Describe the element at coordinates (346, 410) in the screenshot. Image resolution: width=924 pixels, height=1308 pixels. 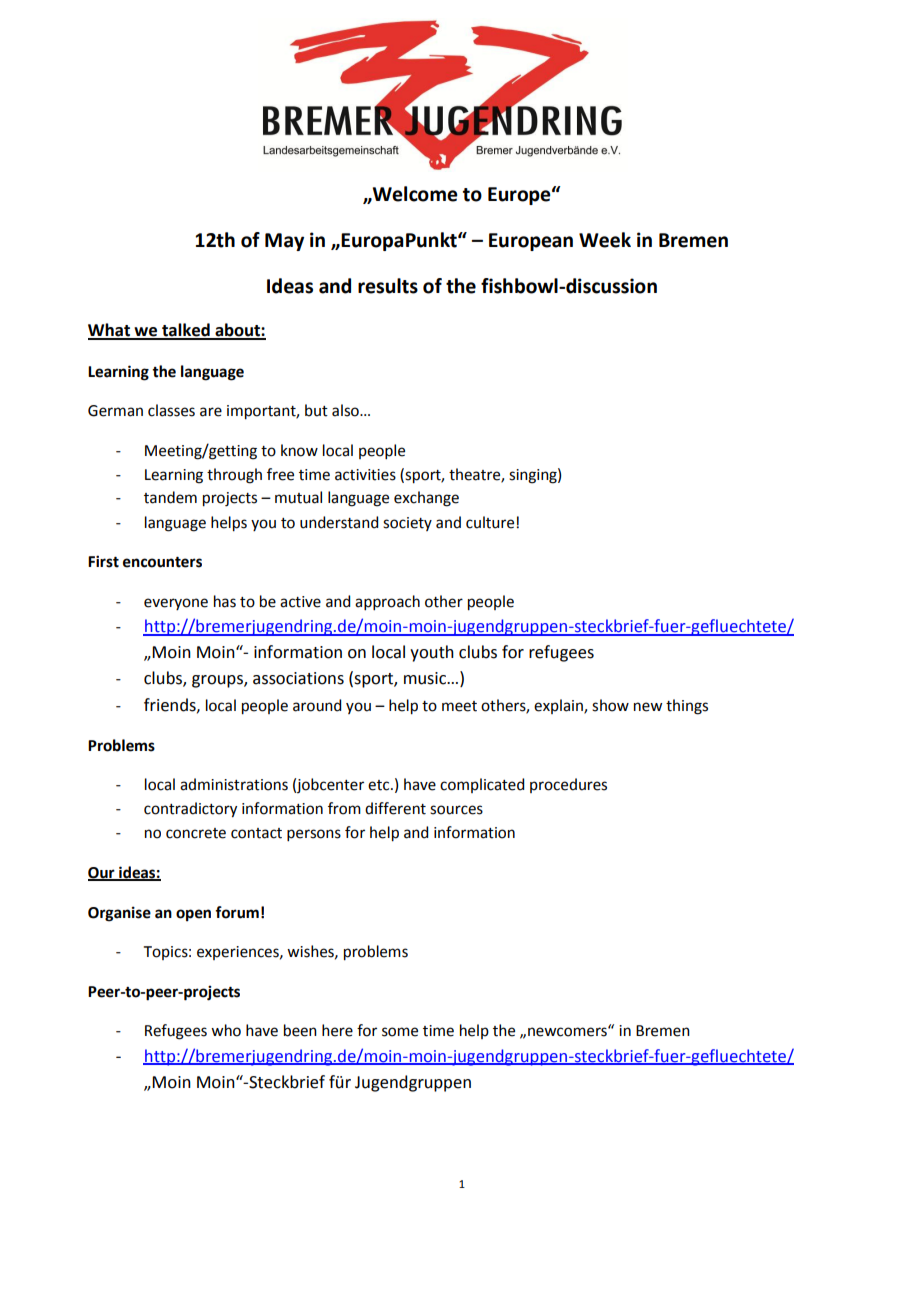
I see `also` at that location.
